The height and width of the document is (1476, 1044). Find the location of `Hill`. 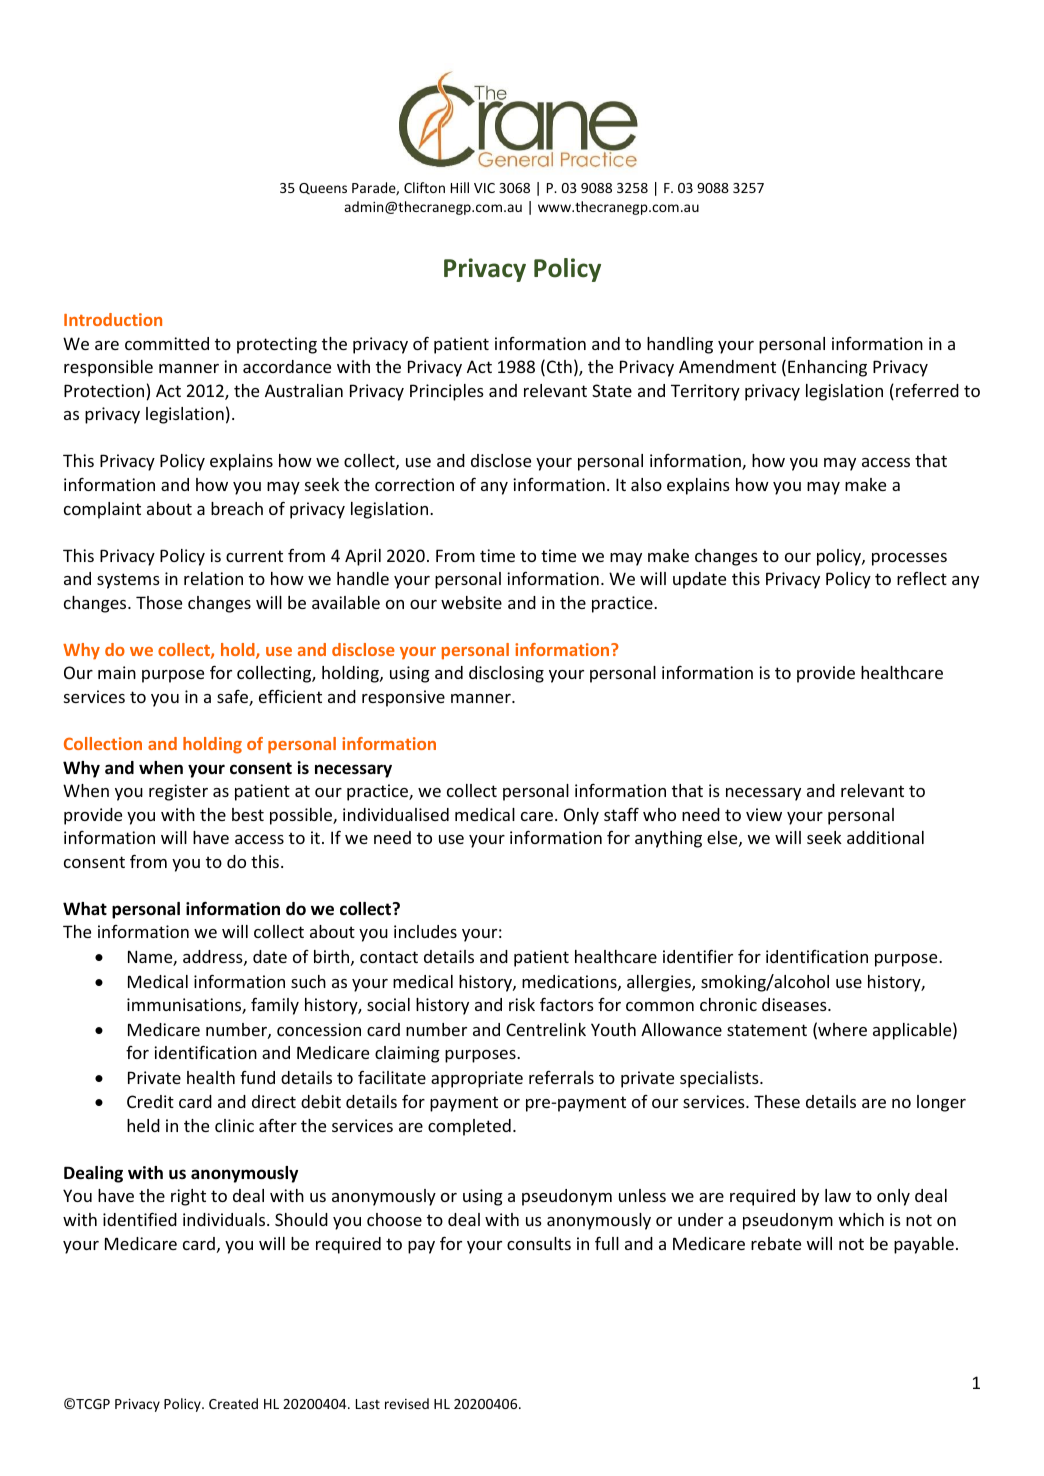

Hill is located at coordinates (460, 187).
